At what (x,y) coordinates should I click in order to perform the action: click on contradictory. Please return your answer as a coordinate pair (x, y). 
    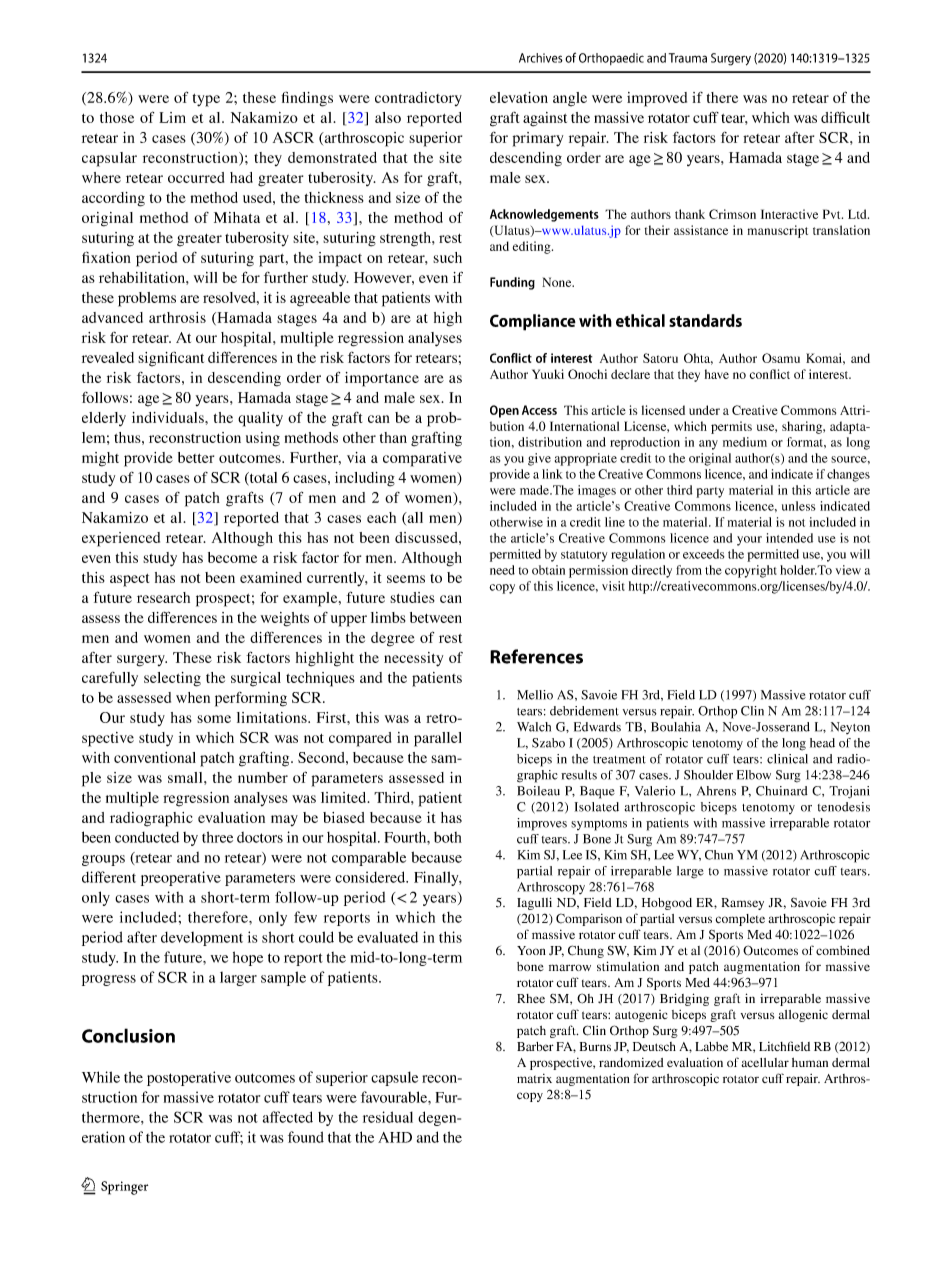
    Looking at the image, I should click on (418, 99).
